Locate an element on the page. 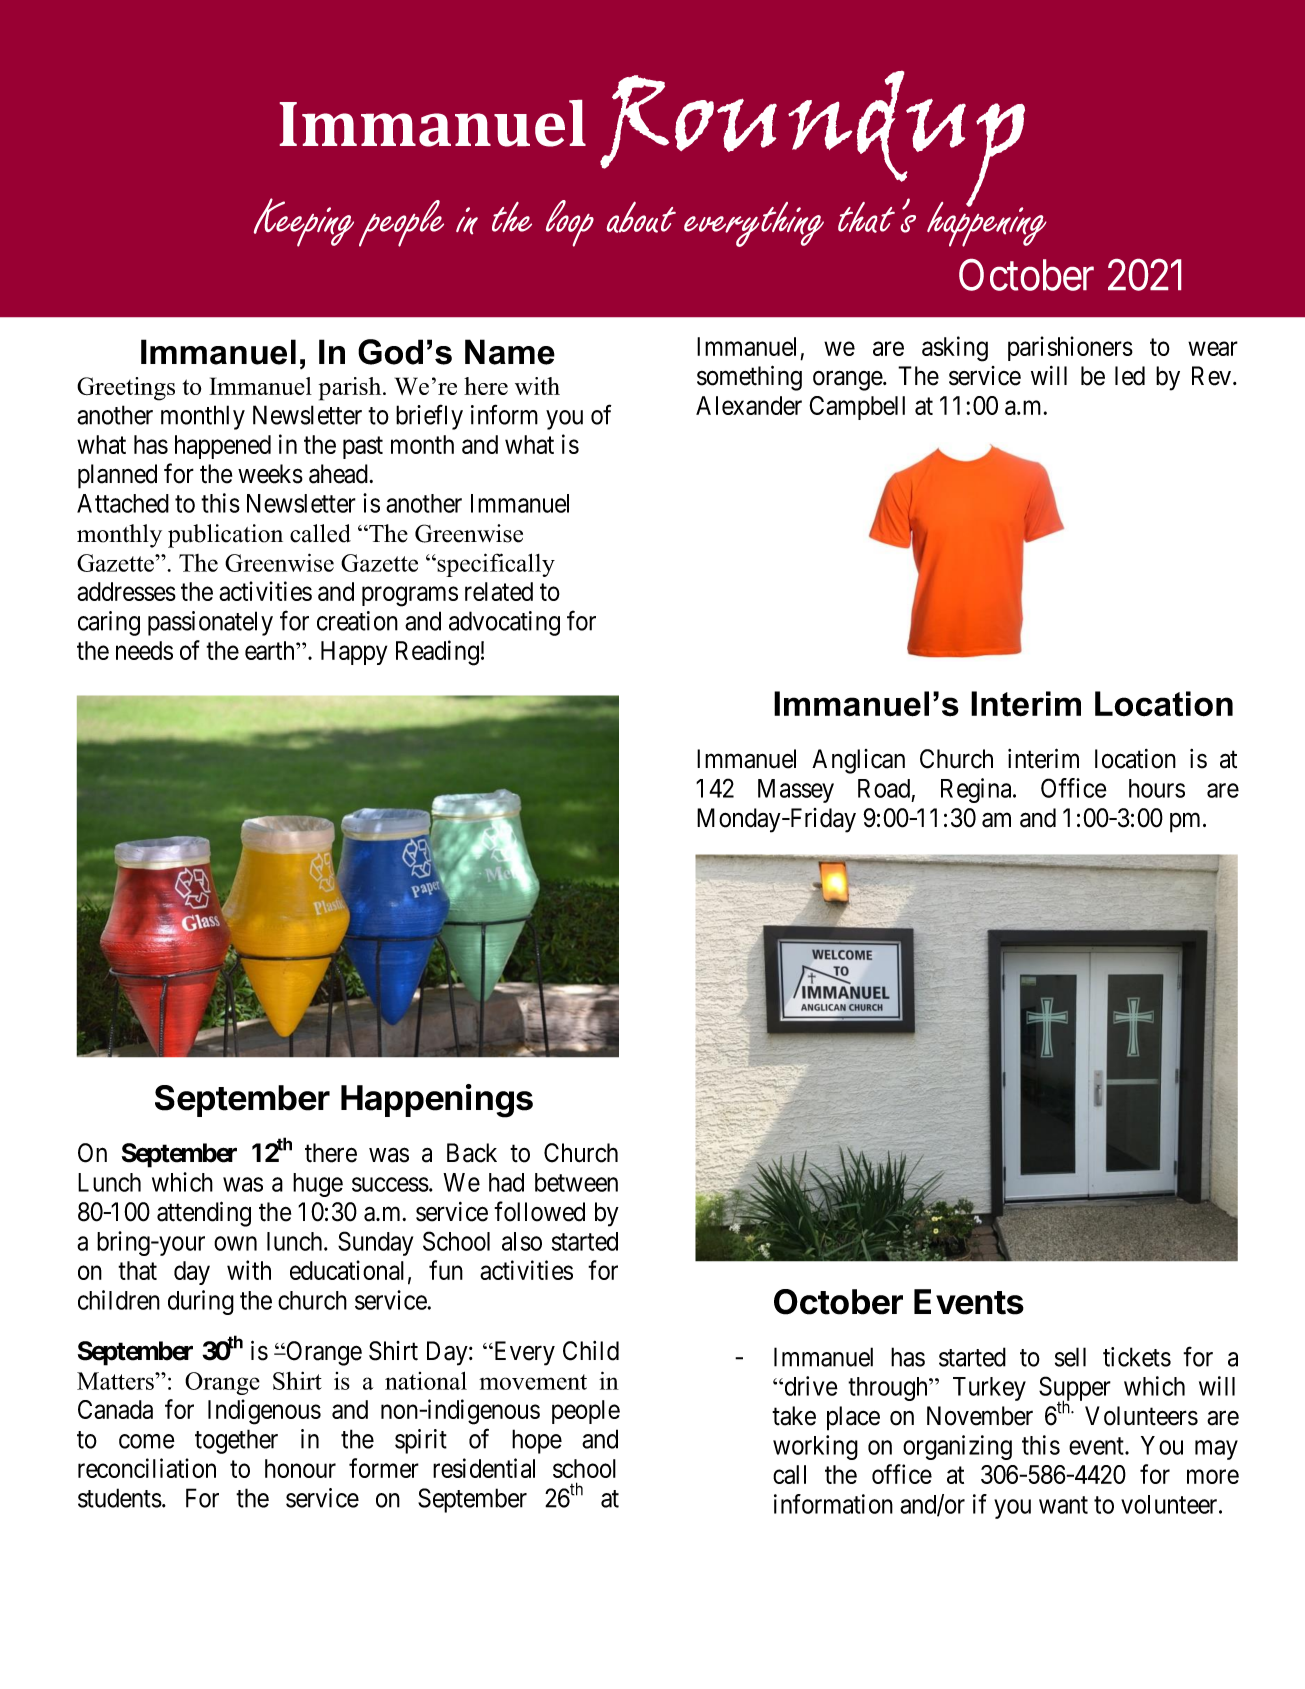 The image size is (1305, 1689). earth is located at coordinates (271, 650).
